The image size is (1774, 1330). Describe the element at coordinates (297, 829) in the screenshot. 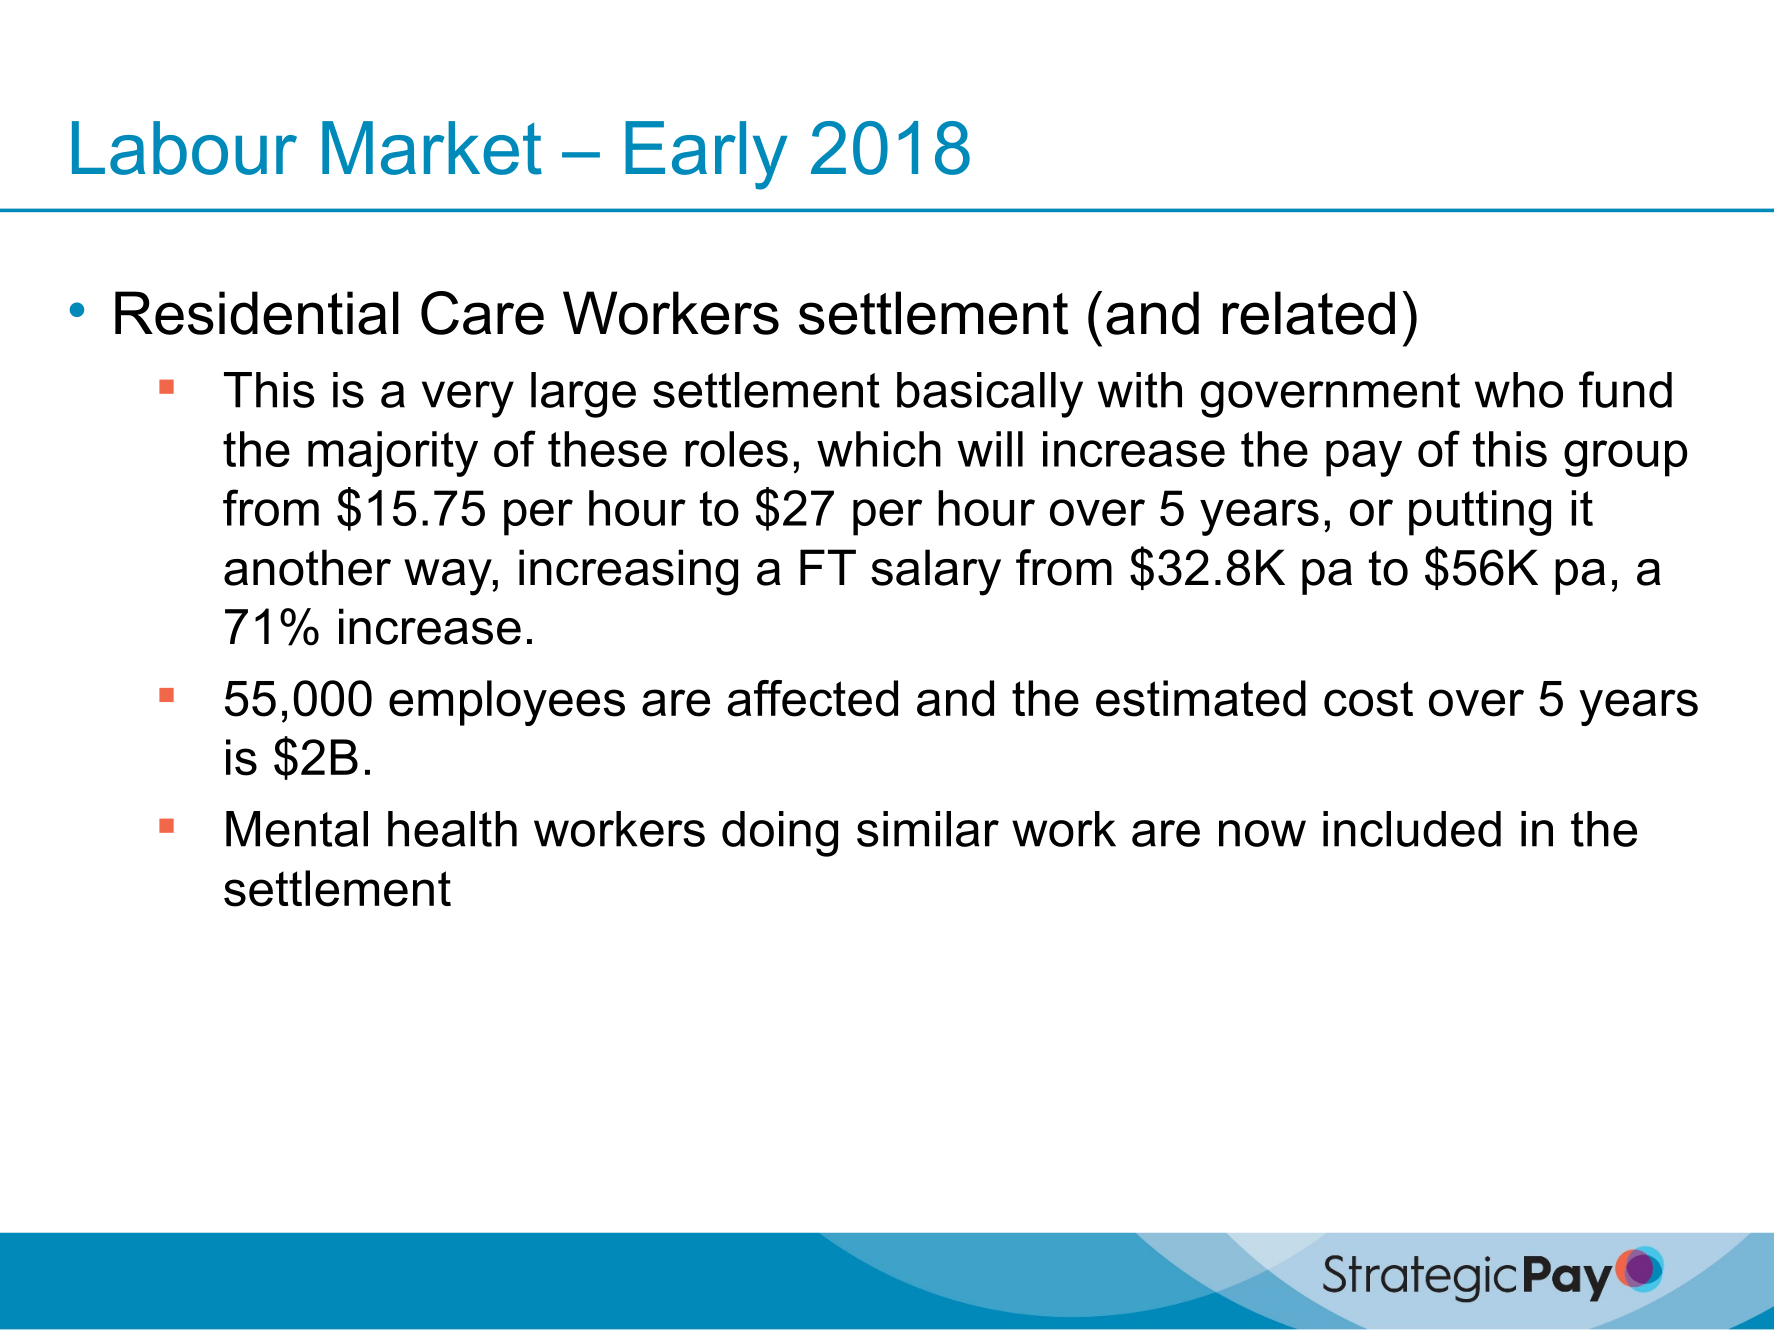

I see `Mental` at that location.
